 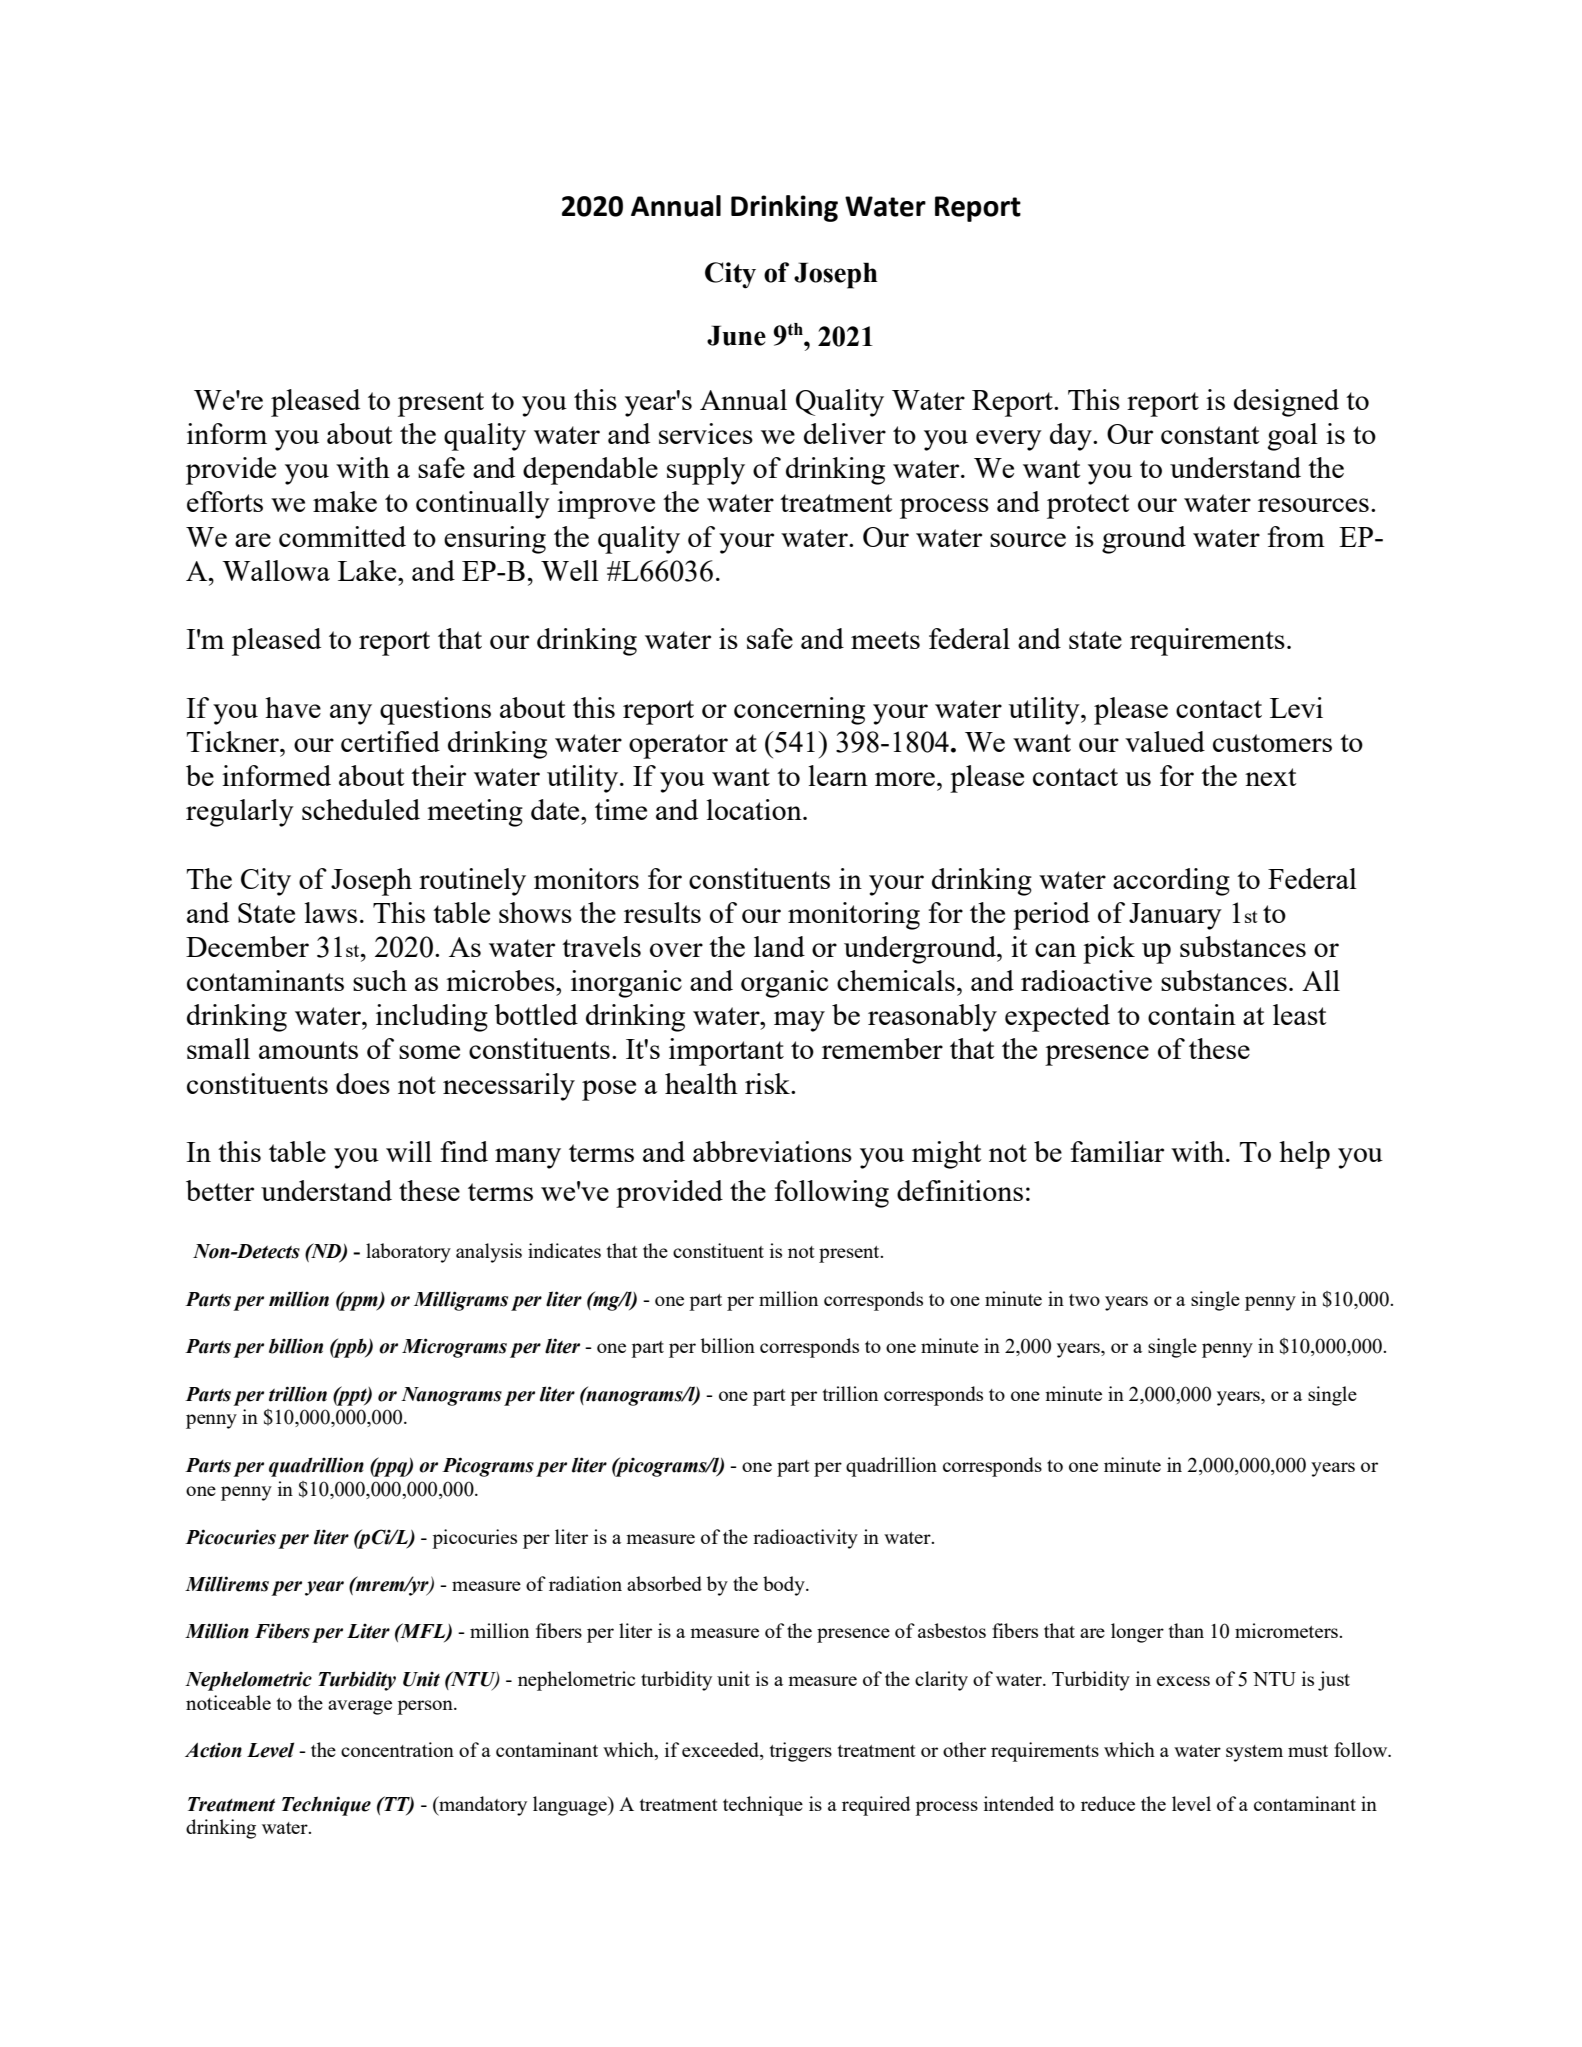 I want to click on does, so click(x=363, y=1083).
